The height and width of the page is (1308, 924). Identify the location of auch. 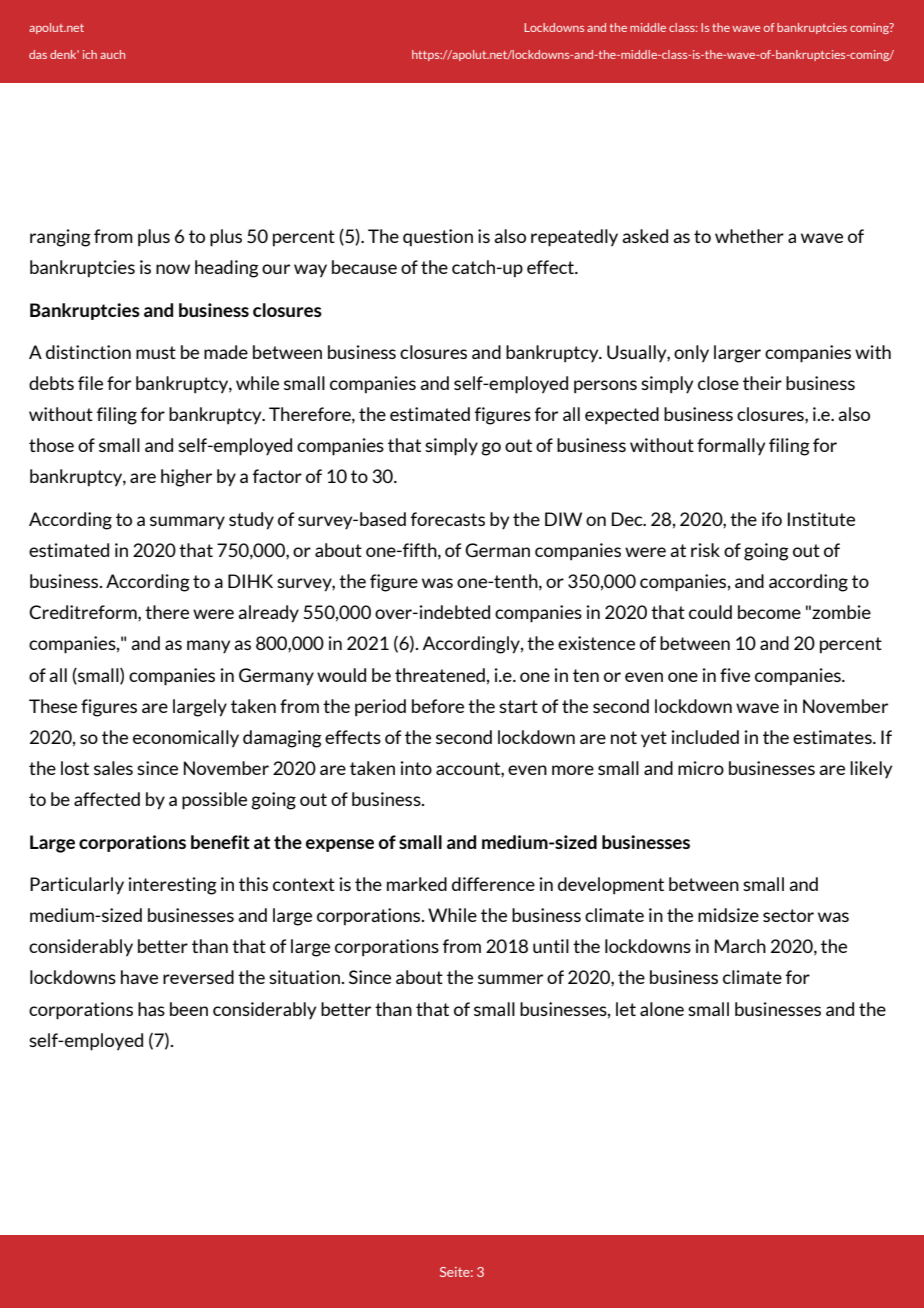
(112, 54).
